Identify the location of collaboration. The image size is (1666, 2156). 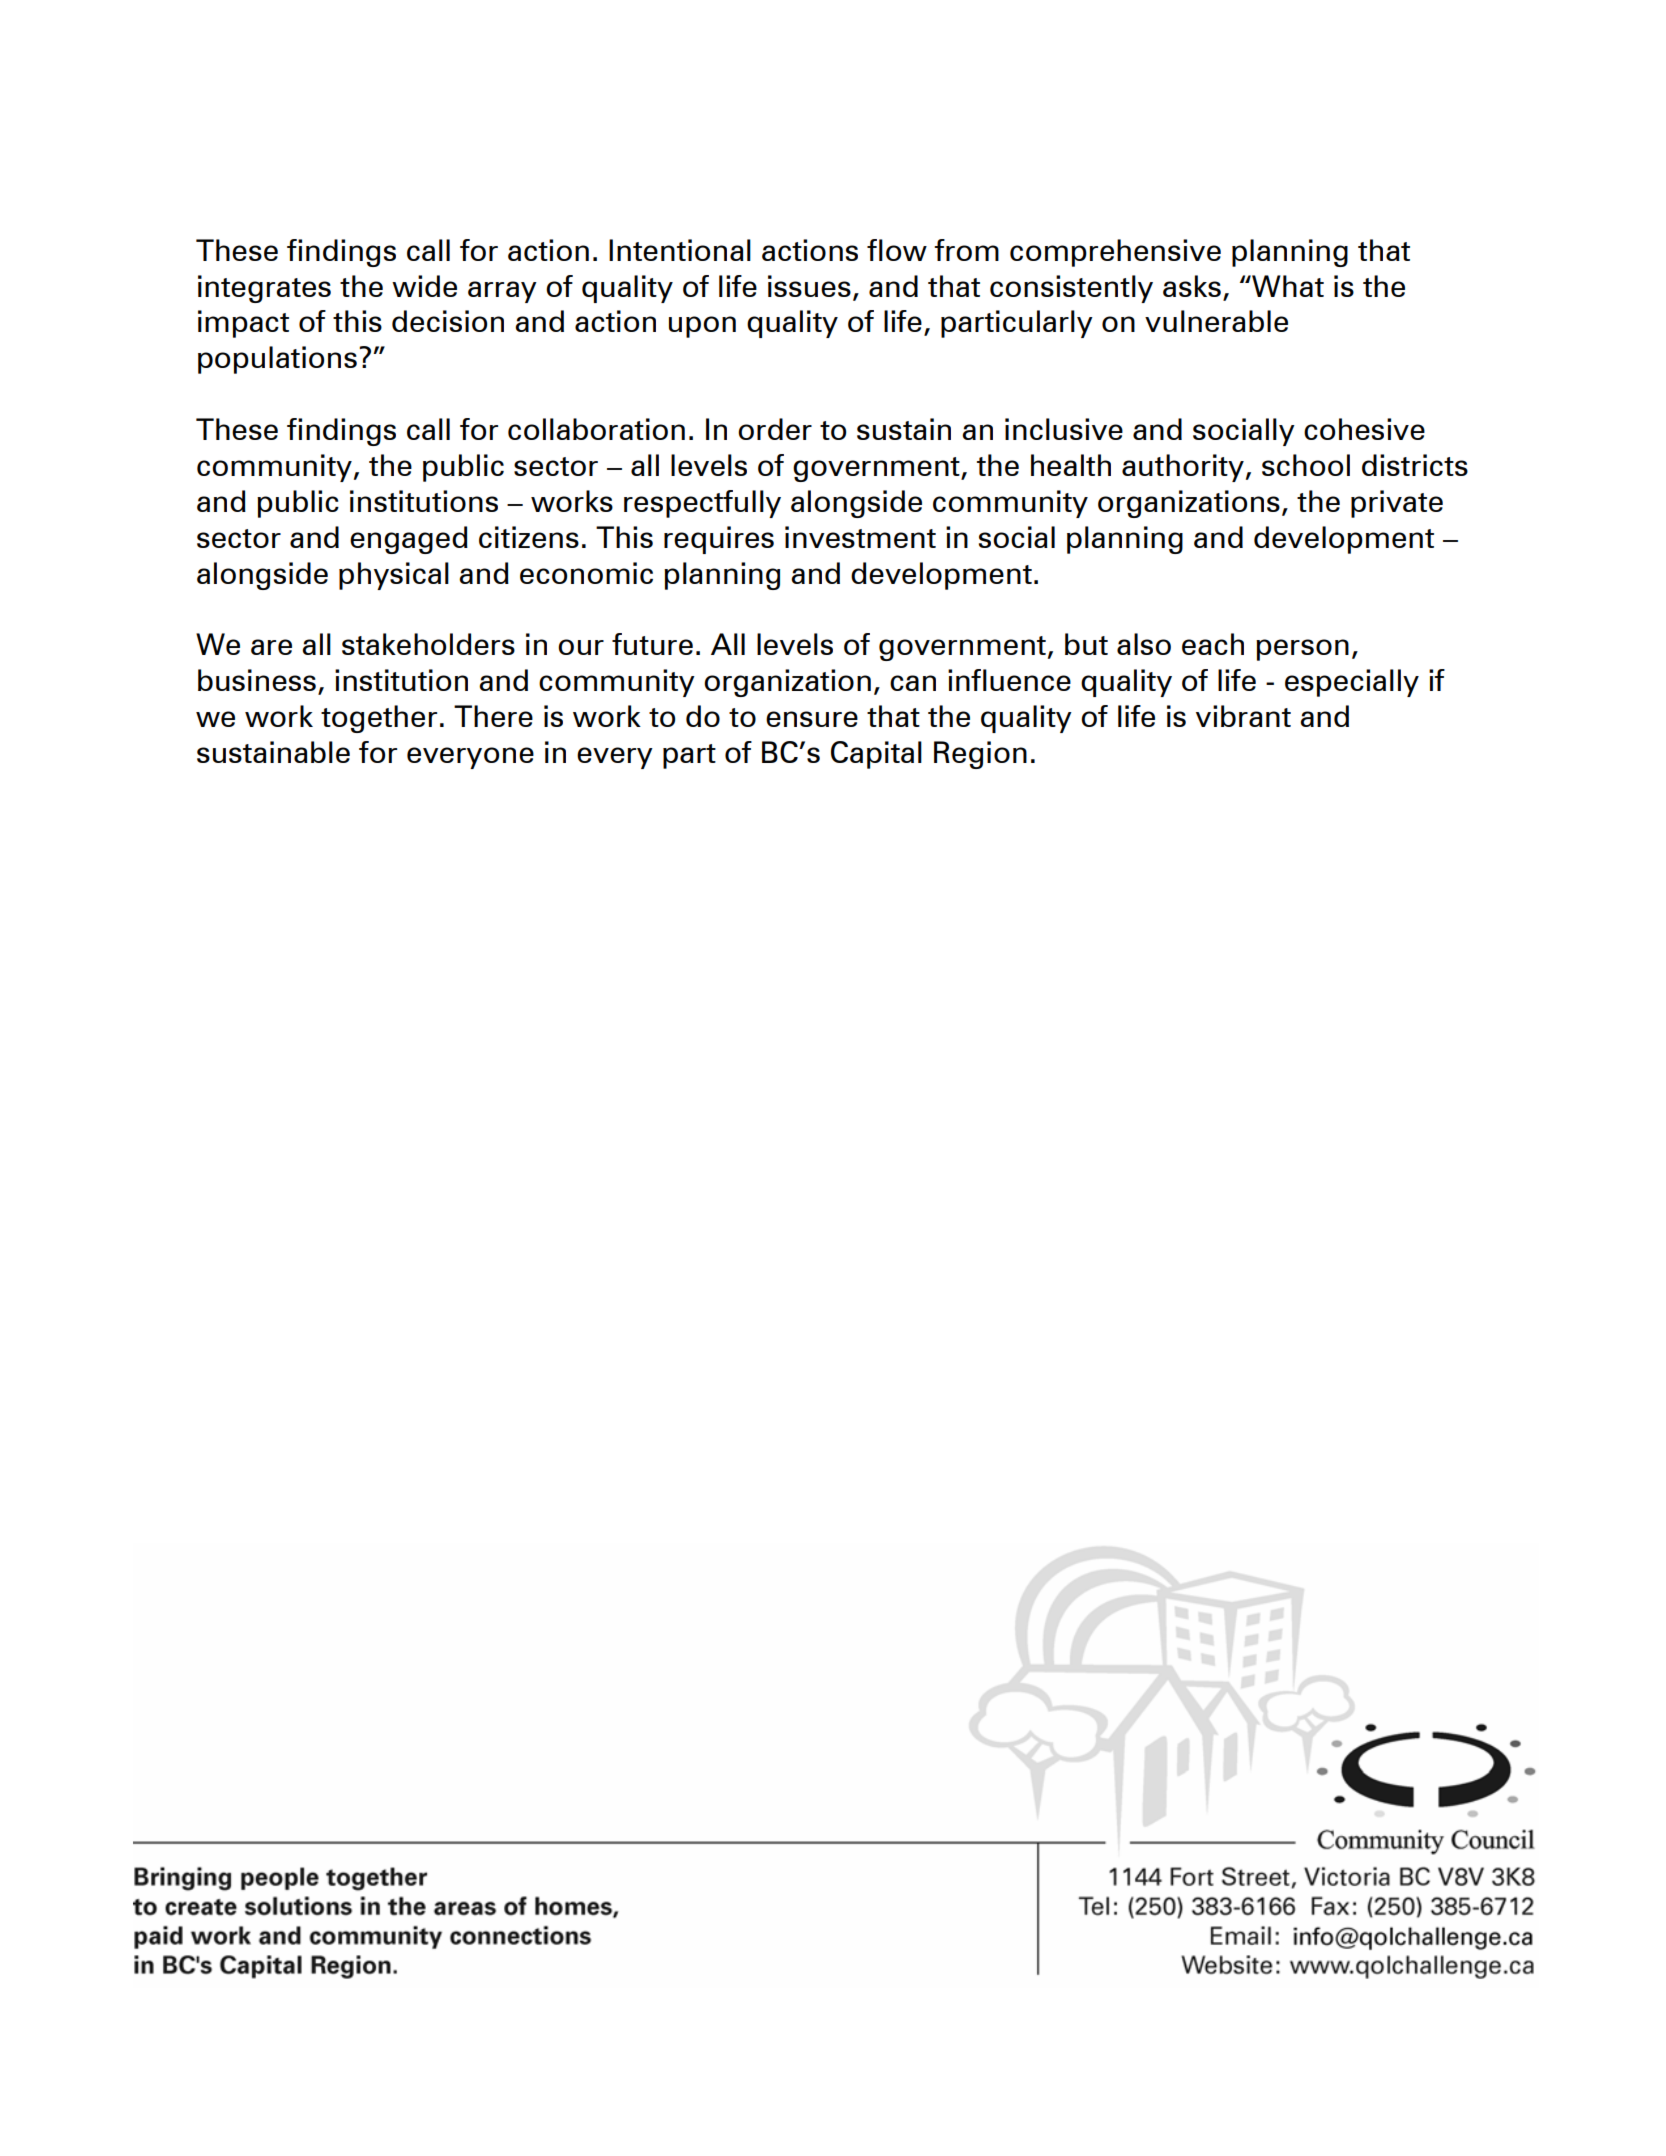
(596, 429).
